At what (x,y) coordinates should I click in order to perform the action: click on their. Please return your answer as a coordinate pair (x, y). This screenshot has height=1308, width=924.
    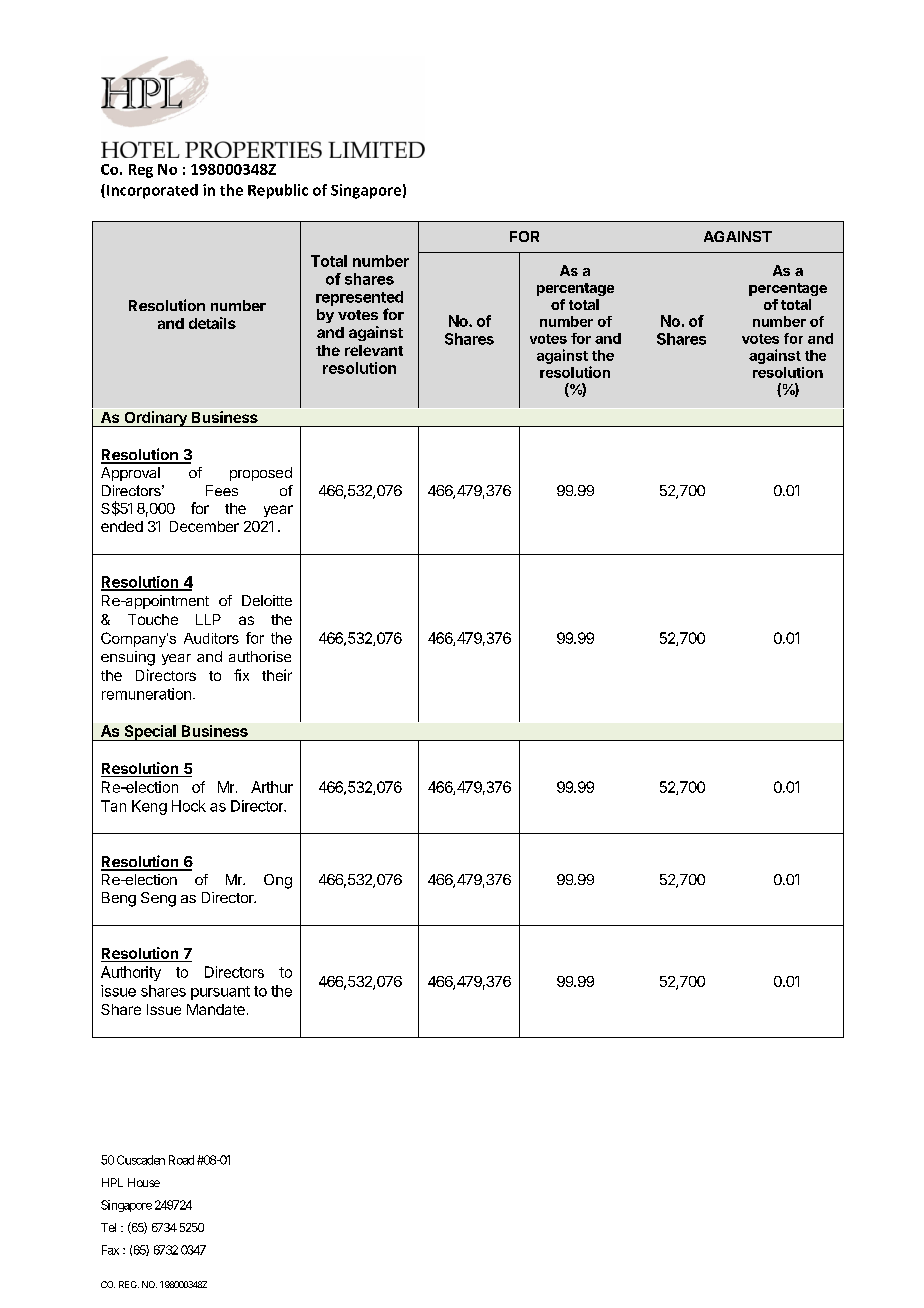
    Looking at the image, I should click on (277, 675).
